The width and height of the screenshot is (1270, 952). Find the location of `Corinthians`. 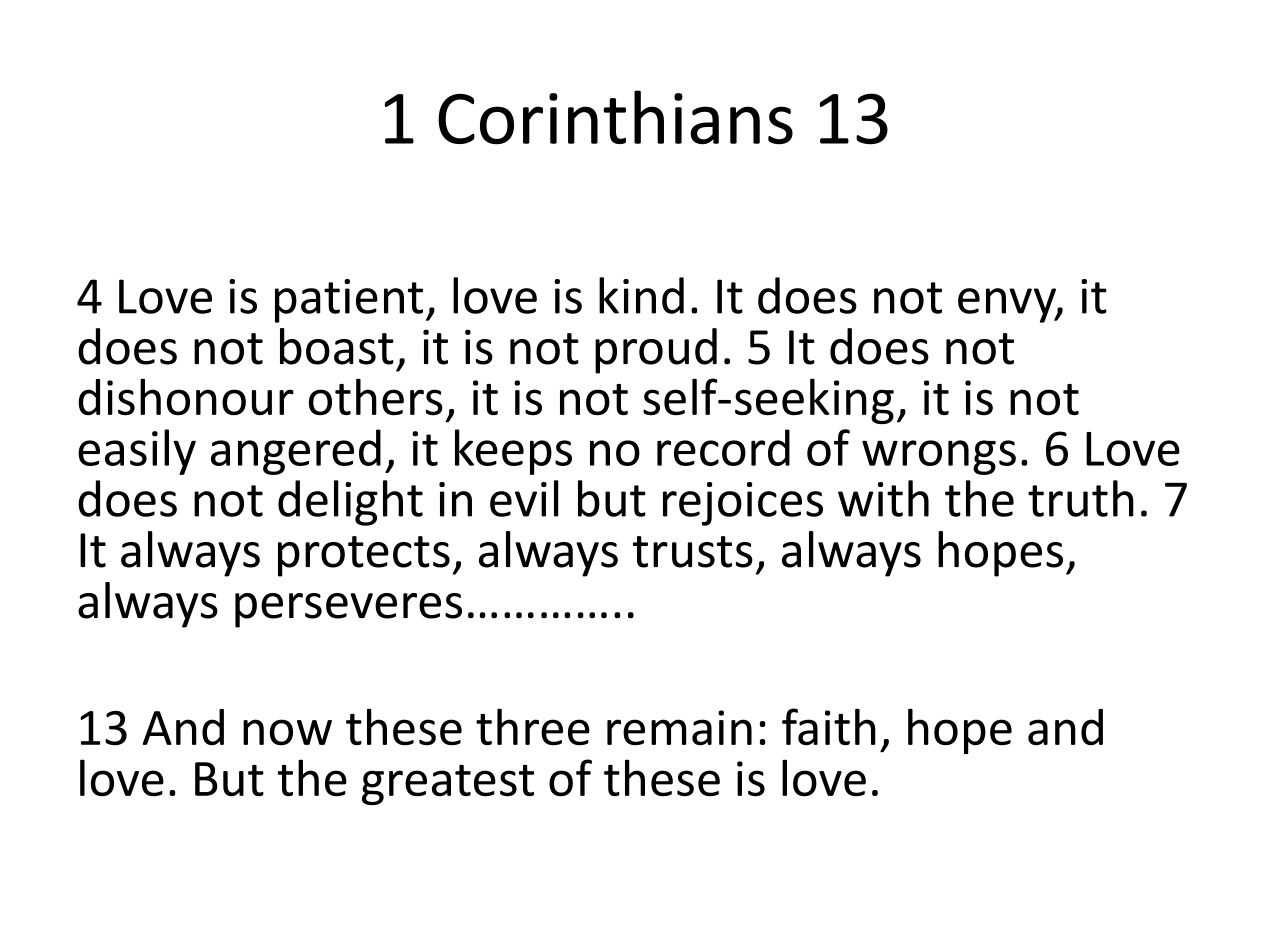

Corinthians is located at coordinates (615, 117).
